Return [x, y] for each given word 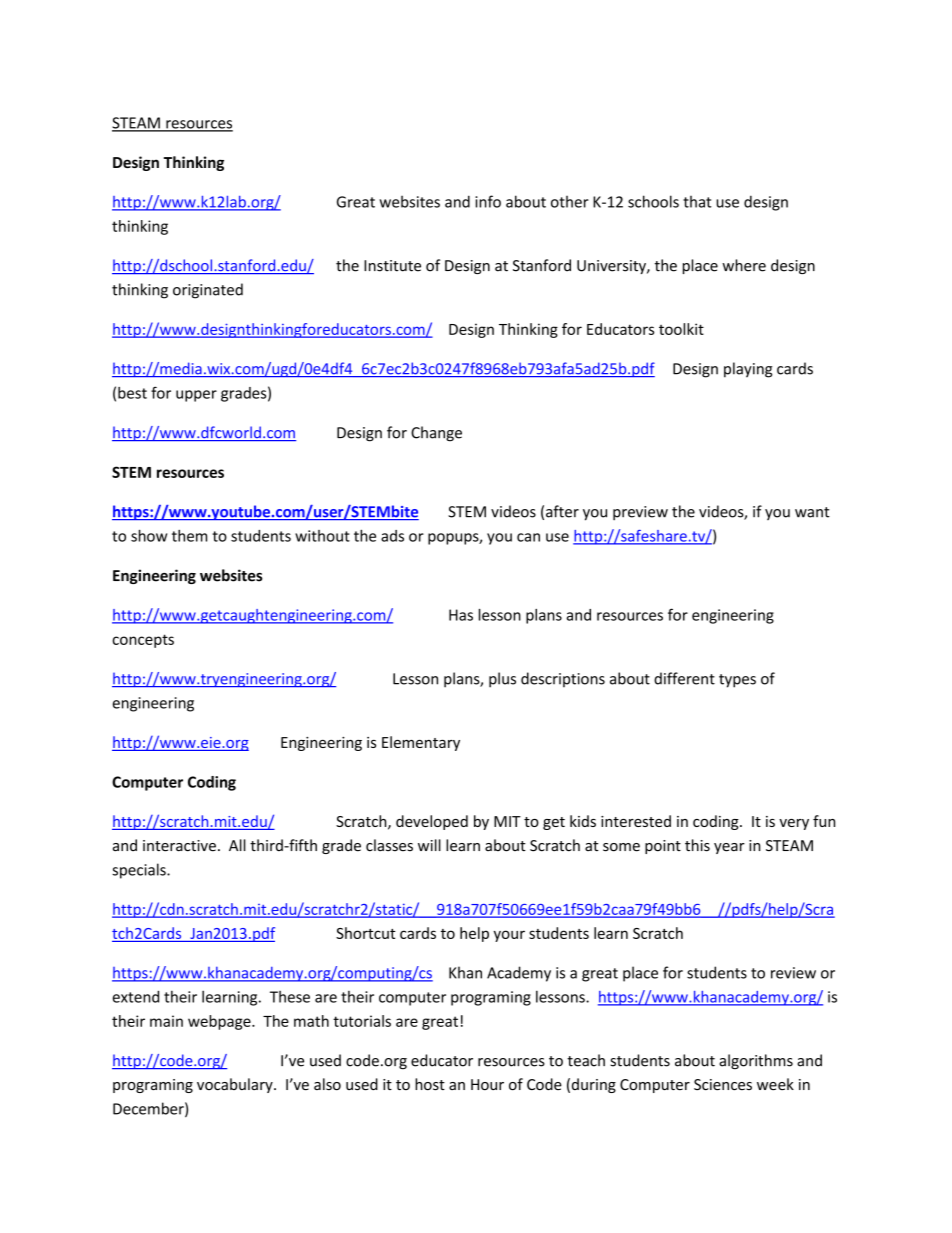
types [737, 681]
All [237, 845]
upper [196, 396]
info [488, 201]
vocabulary [236, 1085]
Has [461, 615]
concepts [143, 641]
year [729, 848]
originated [208, 291]
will [429, 845]
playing [748, 370]
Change [436, 434]
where [744, 265]
